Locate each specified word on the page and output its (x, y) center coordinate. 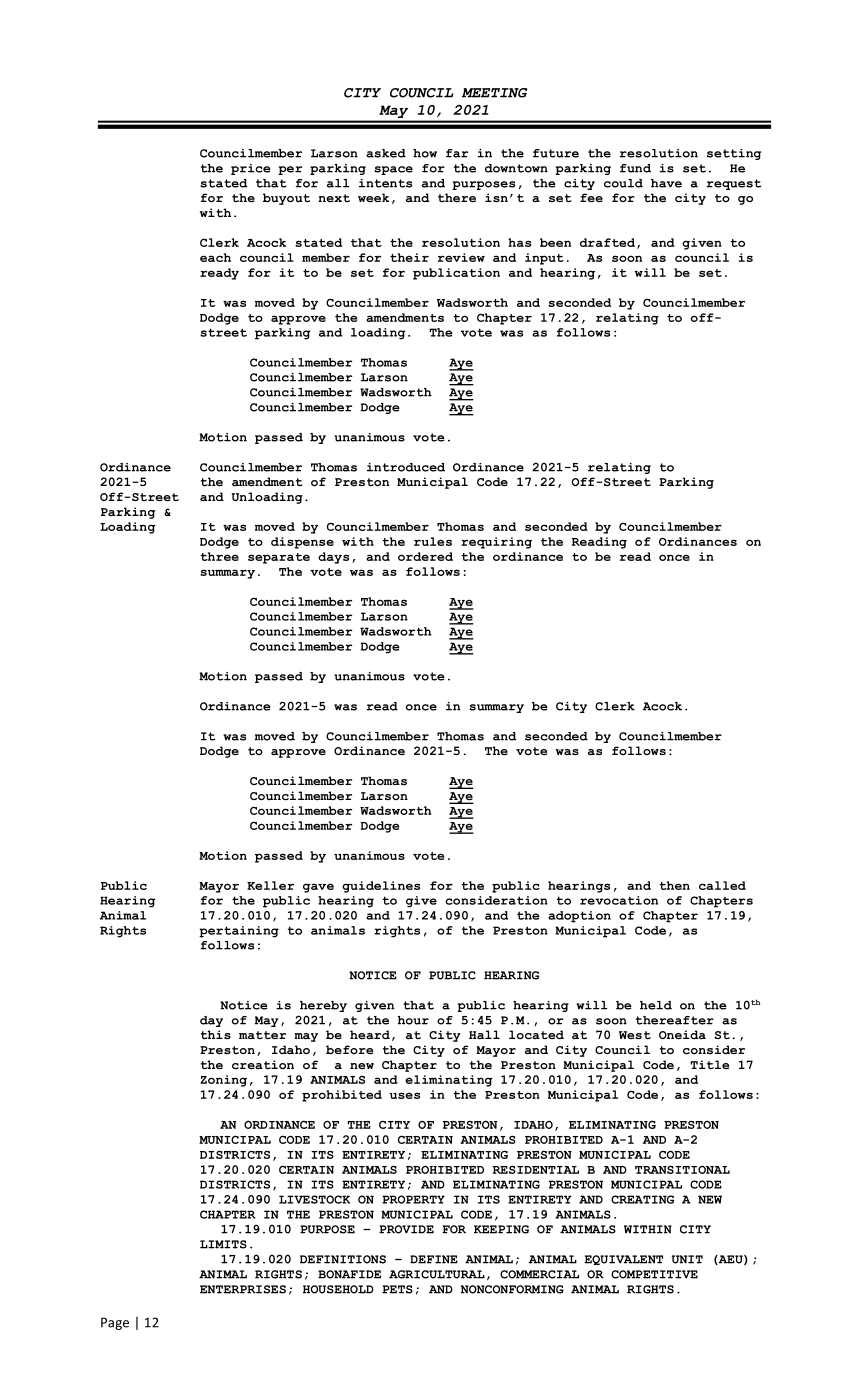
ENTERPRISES (243, 1289)
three (220, 556)
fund (635, 168)
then (675, 885)
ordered (425, 556)
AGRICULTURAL (437, 1274)
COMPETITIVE (654, 1274)
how (425, 153)
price (251, 169)
